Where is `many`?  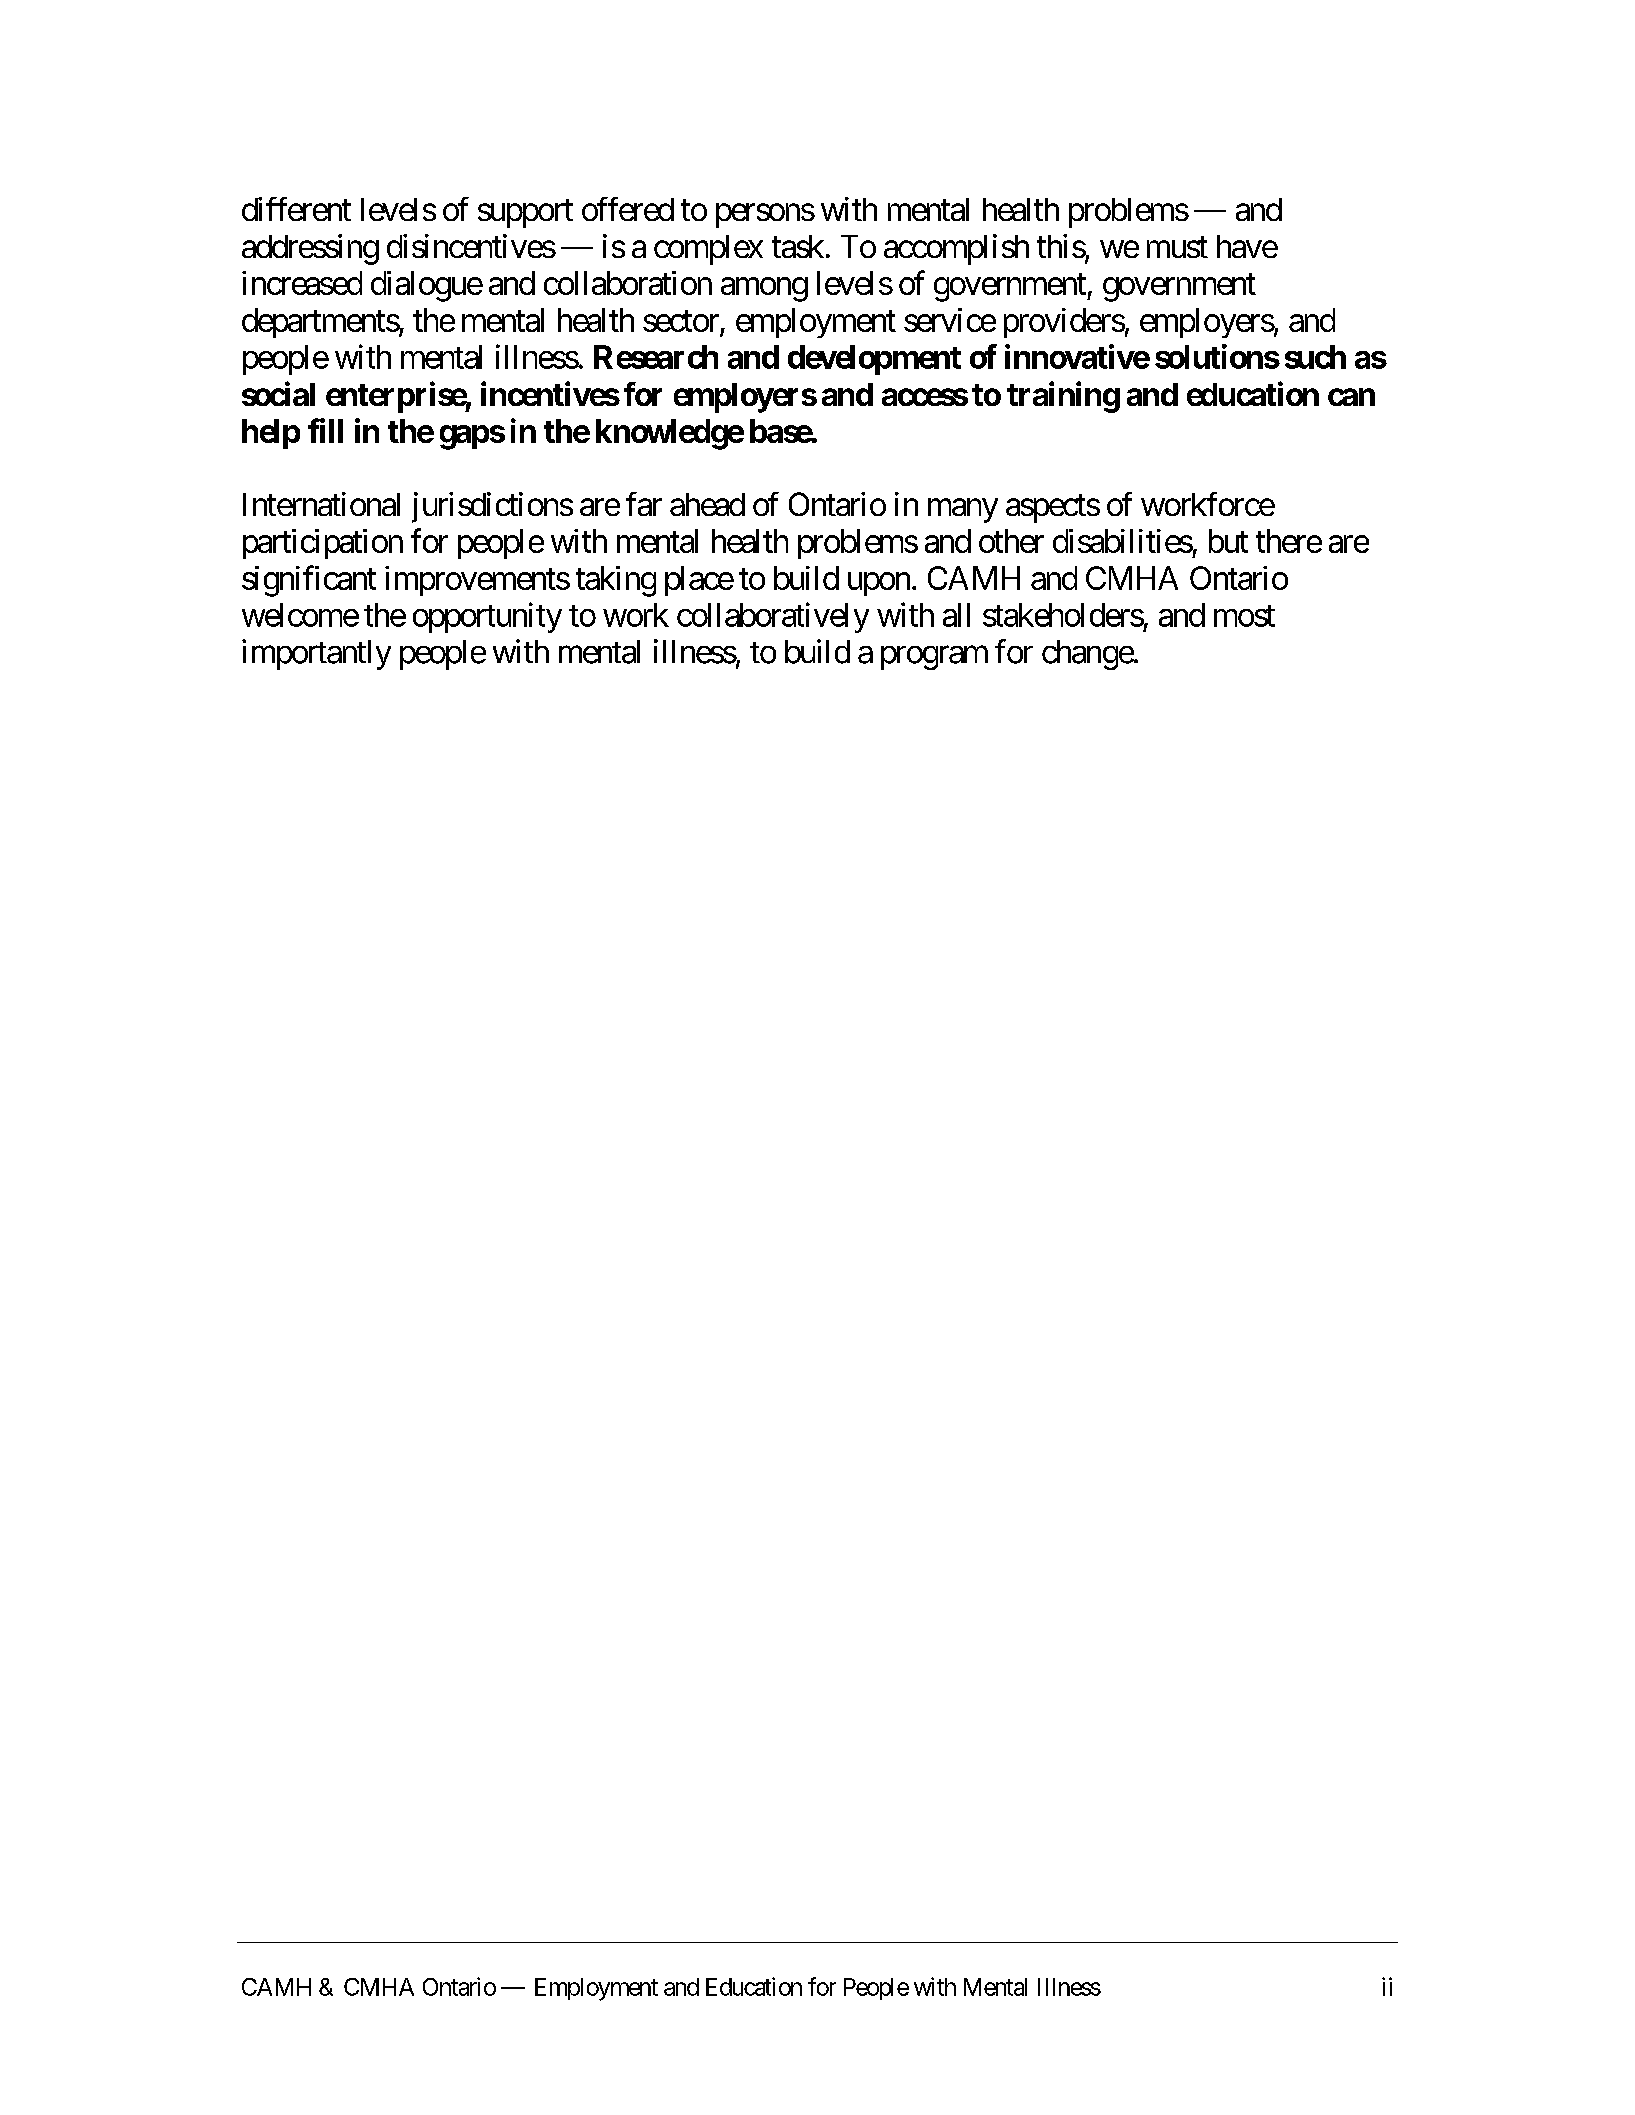
many is located at coordinates (963, 511).
